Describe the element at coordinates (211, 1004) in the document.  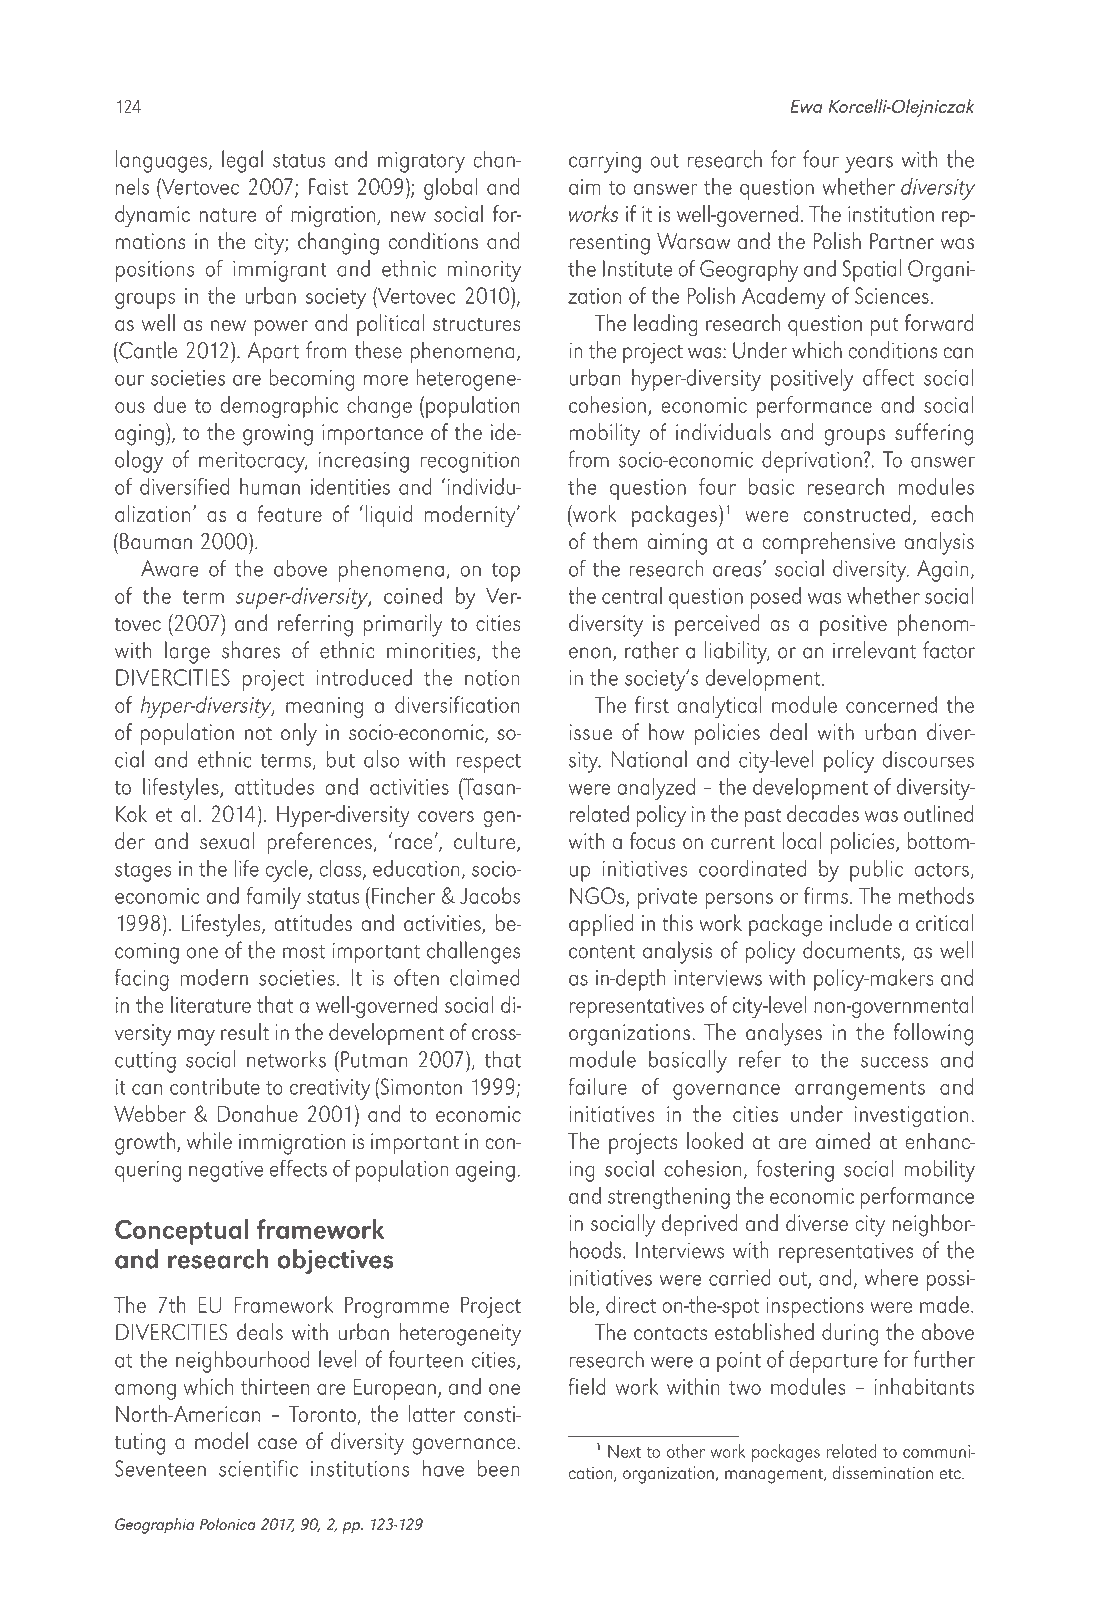
I see `literature` at that location.
